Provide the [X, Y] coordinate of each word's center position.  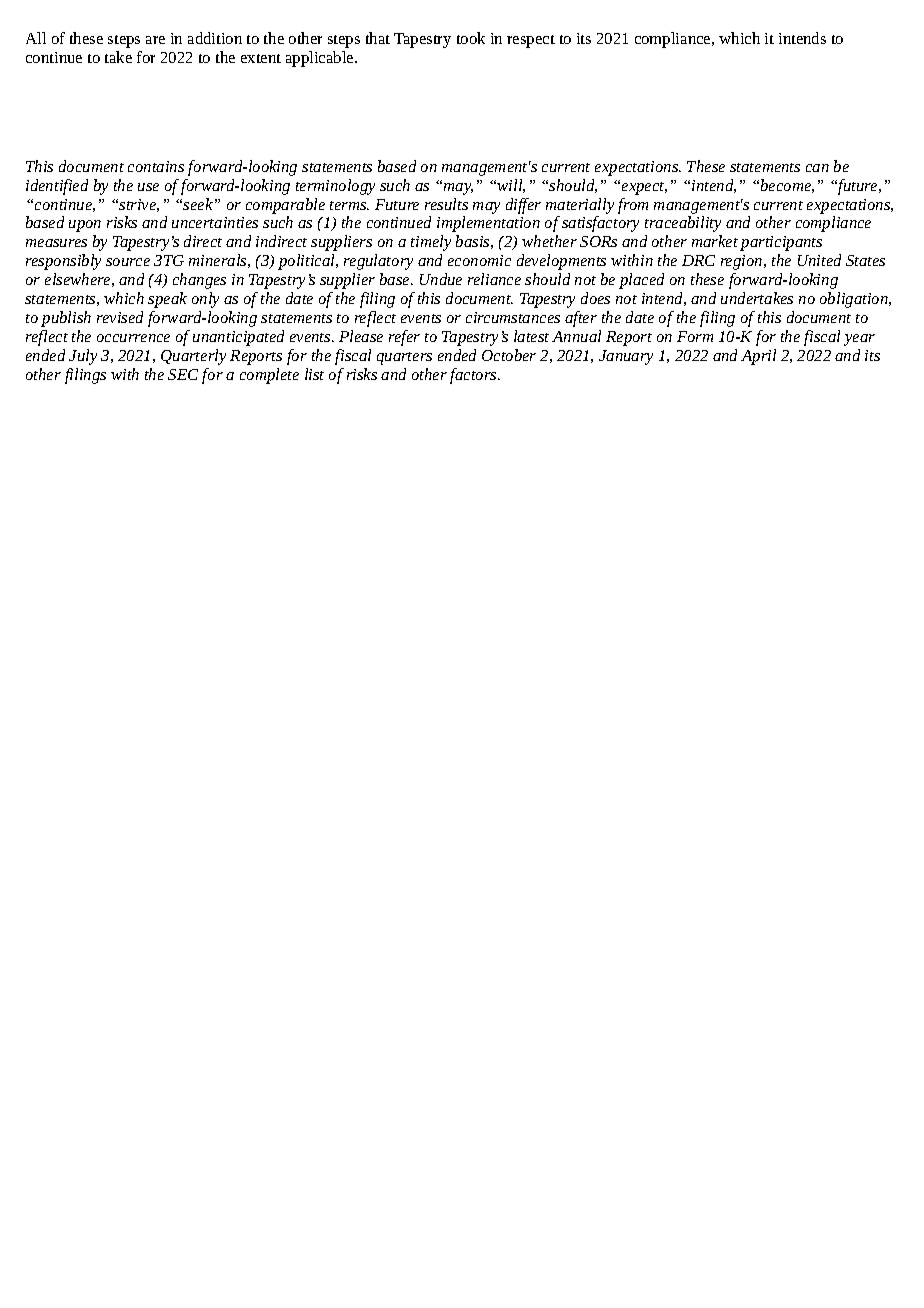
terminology [335, 187]
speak [167, 300]
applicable [321, 59]
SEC [183, 374]
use [148, 187]
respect [531, 41]
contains [156, 166]
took [471, 38]
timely [431, 243]
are [155, 40]
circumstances [513, 317]
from [633, 206]
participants [781, 243]
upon [85, 226]
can [817, 168]
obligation [855, 300]
